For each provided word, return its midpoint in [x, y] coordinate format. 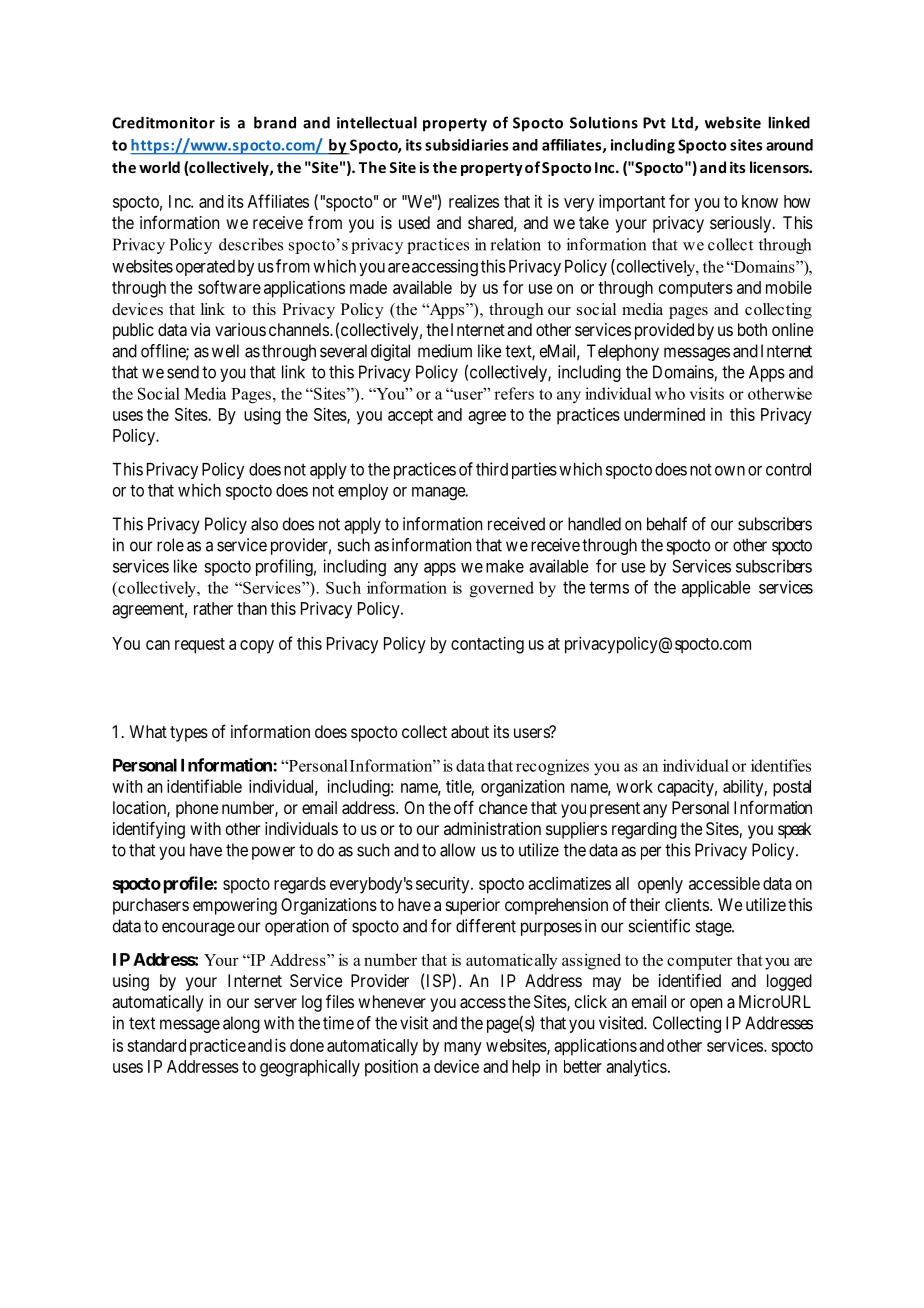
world [159, 167]
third [492, 469]
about [470, 731]
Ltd [682, 122]
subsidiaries [466, 145]
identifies [781, 765]
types [189, 734]
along [241, 1024]
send [183, 372]
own [730, 471]
